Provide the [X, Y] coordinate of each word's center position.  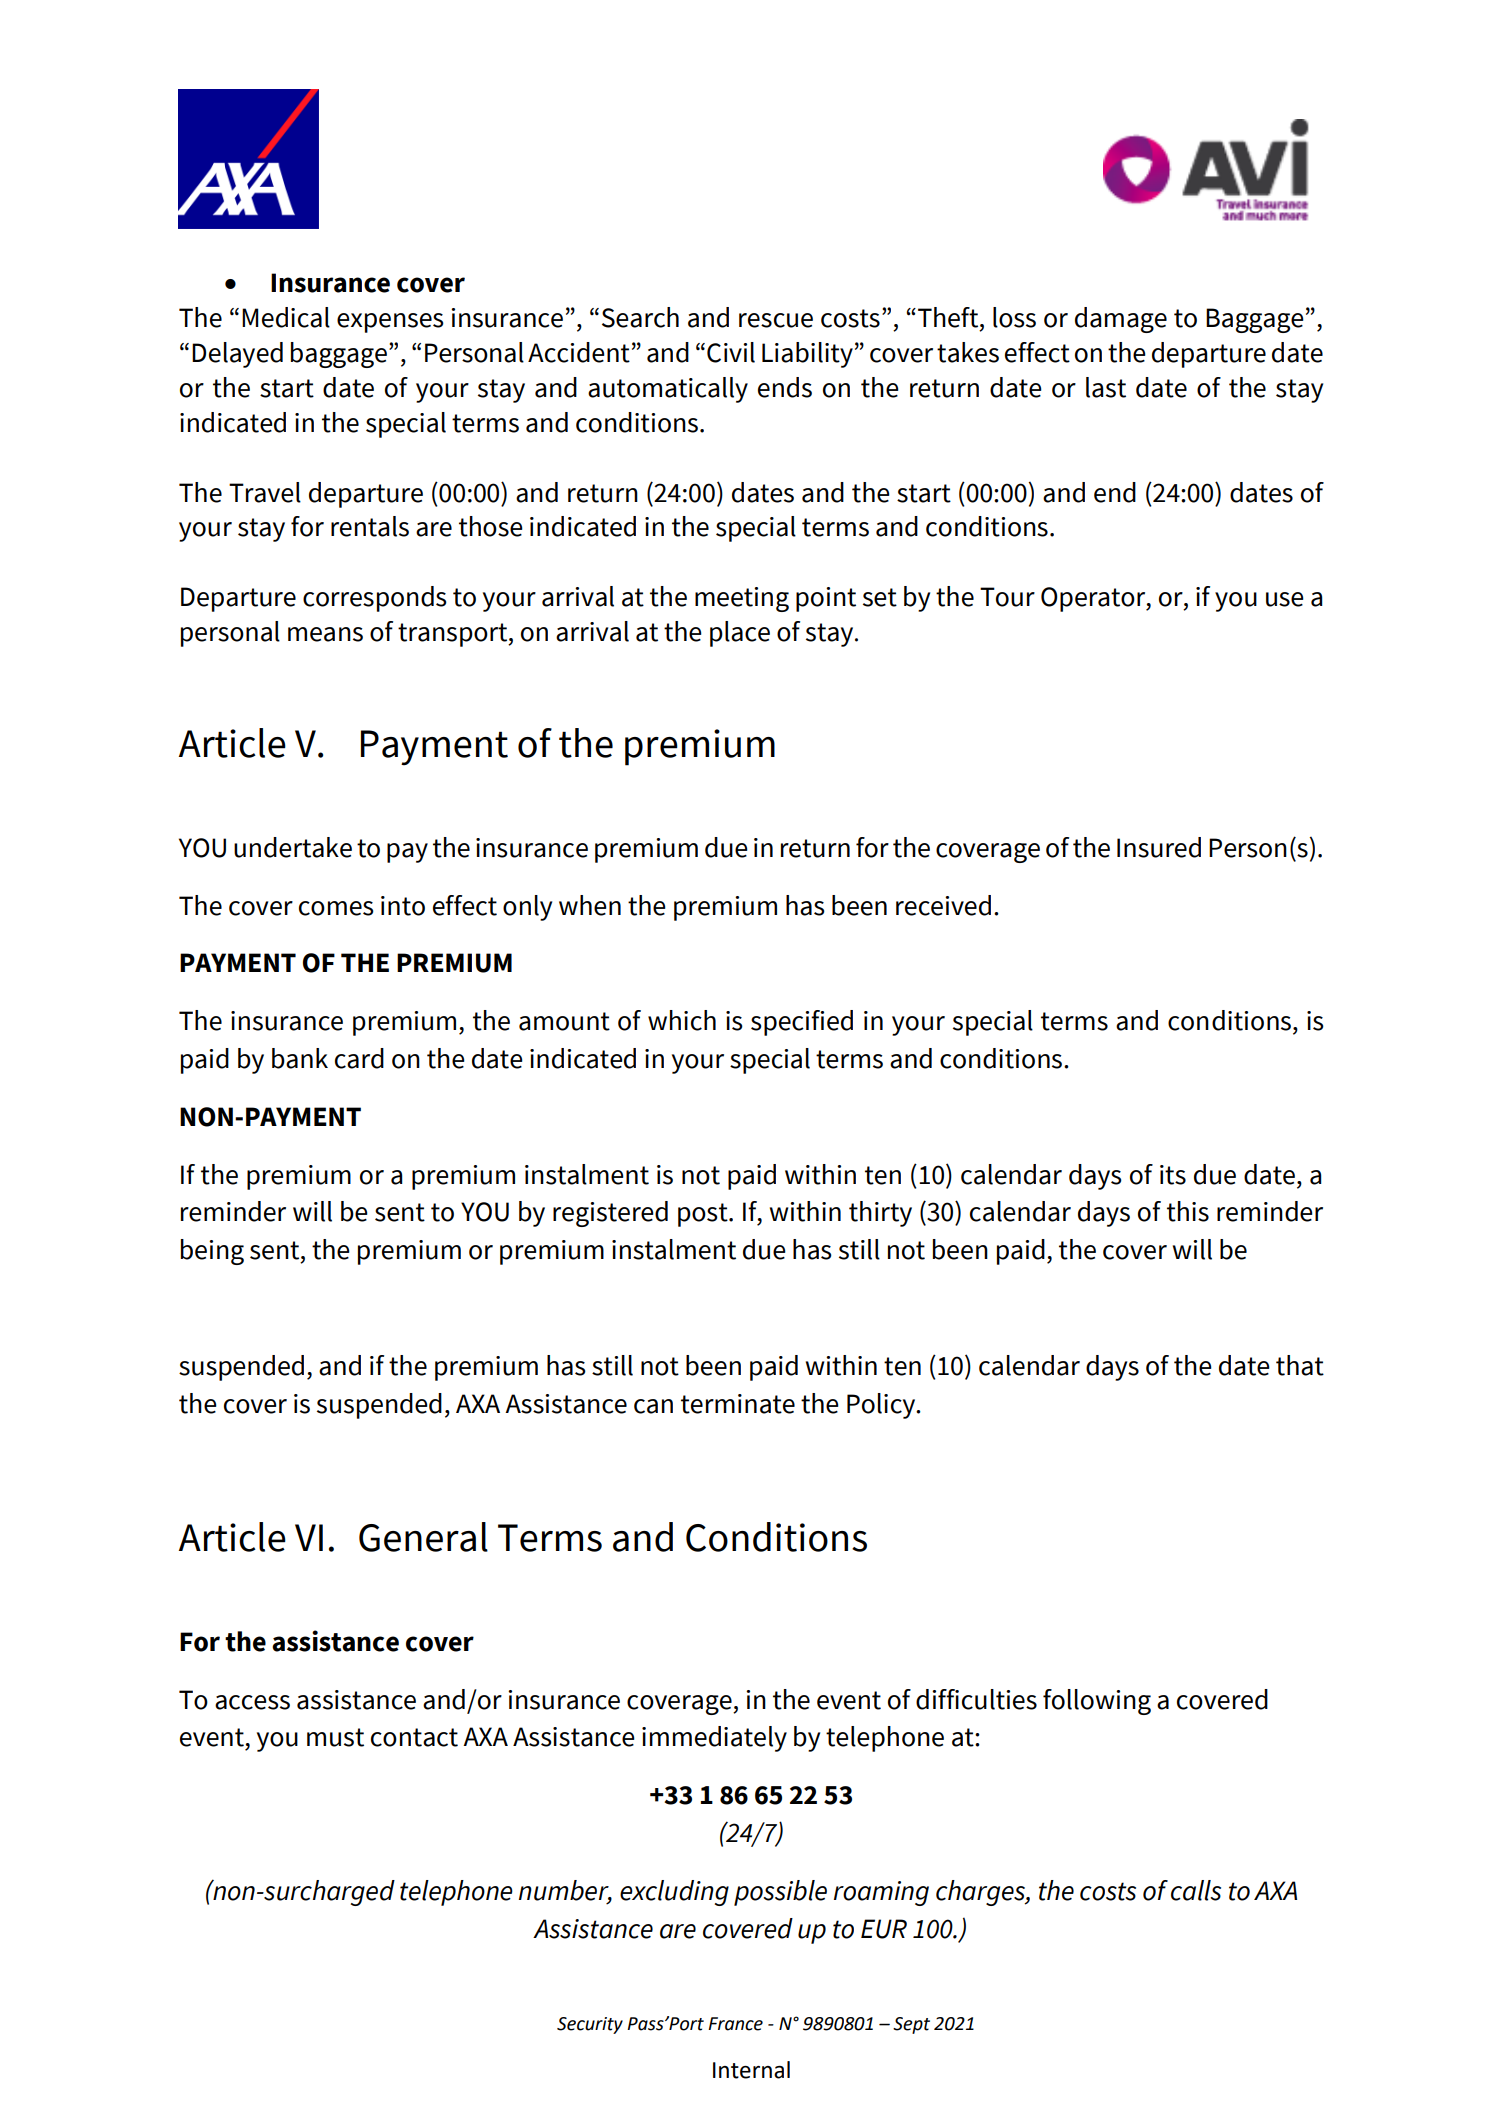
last [1106, 387]
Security [590, 2025]
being [212, 1252]
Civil [731, 352]
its [1173, 1175]
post [704, 1215]
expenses [390, 323]
